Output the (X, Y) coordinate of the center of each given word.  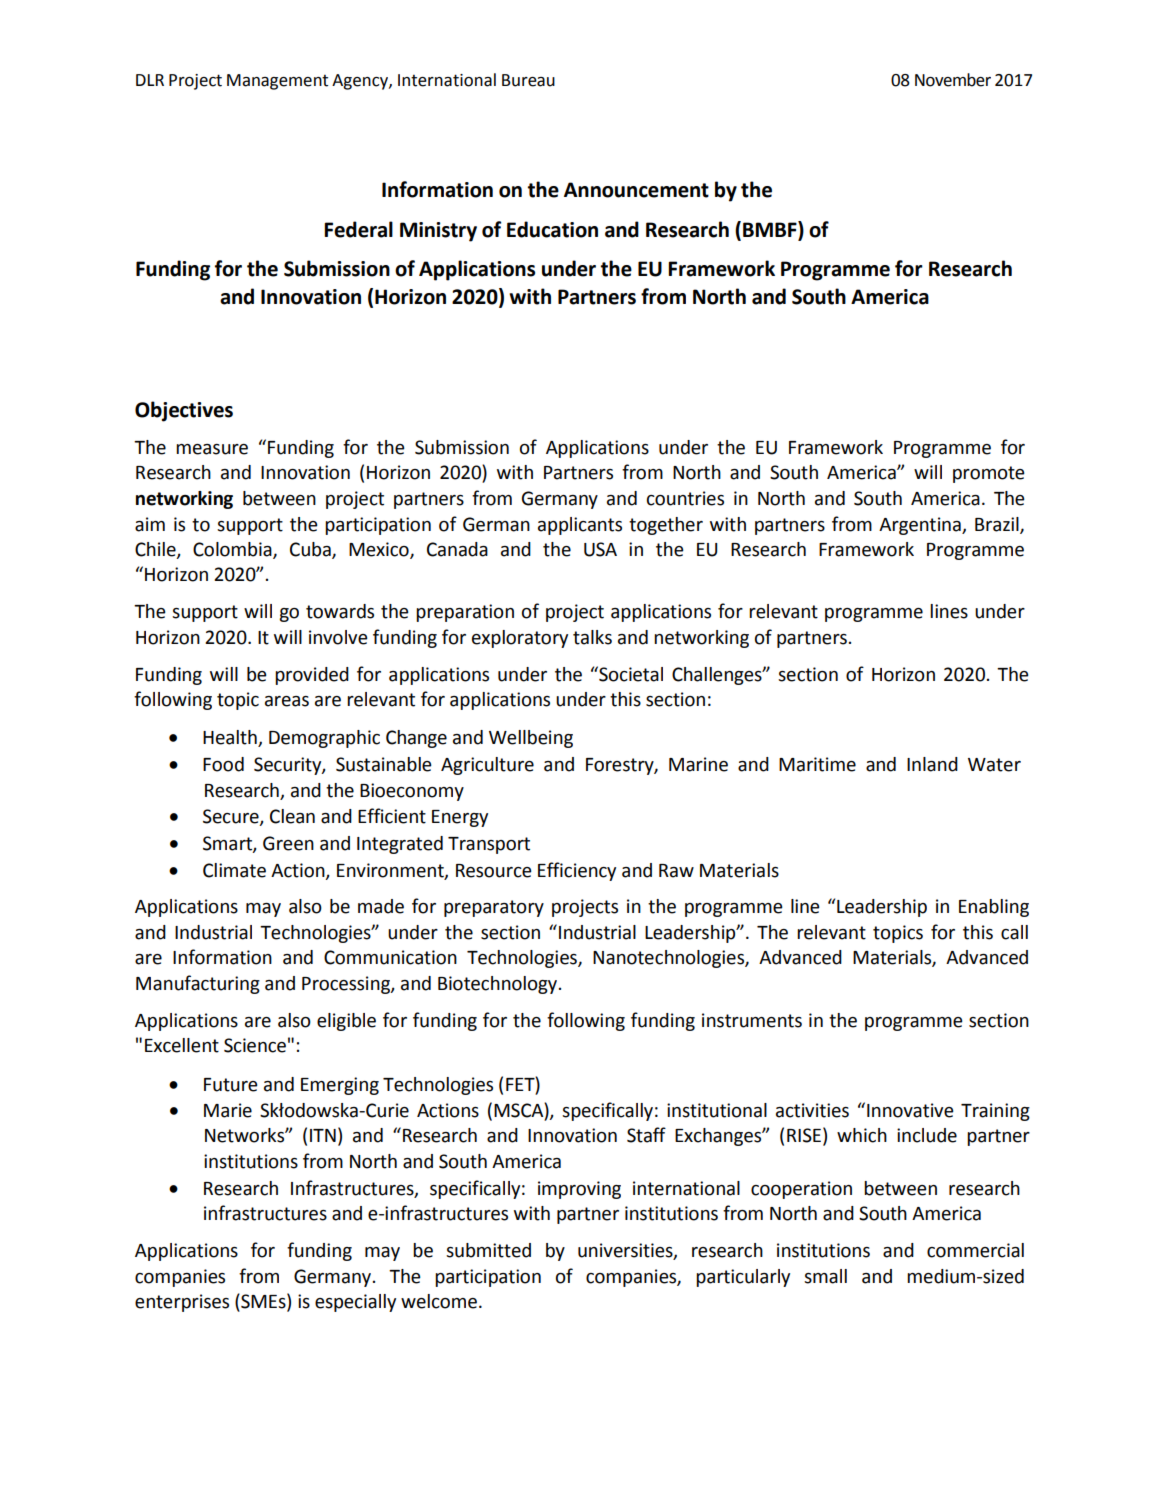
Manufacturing (198, 984)
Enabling (994, 908)
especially (355, 1303)
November (953, 80)
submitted (488, 1250)
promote (989, 474)
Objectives (184, 411)
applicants (580, 526)
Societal (630, 674)
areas (287, 701)
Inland (932, 764)
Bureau (528, 80)
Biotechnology (497, 985)
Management (277, 82)
